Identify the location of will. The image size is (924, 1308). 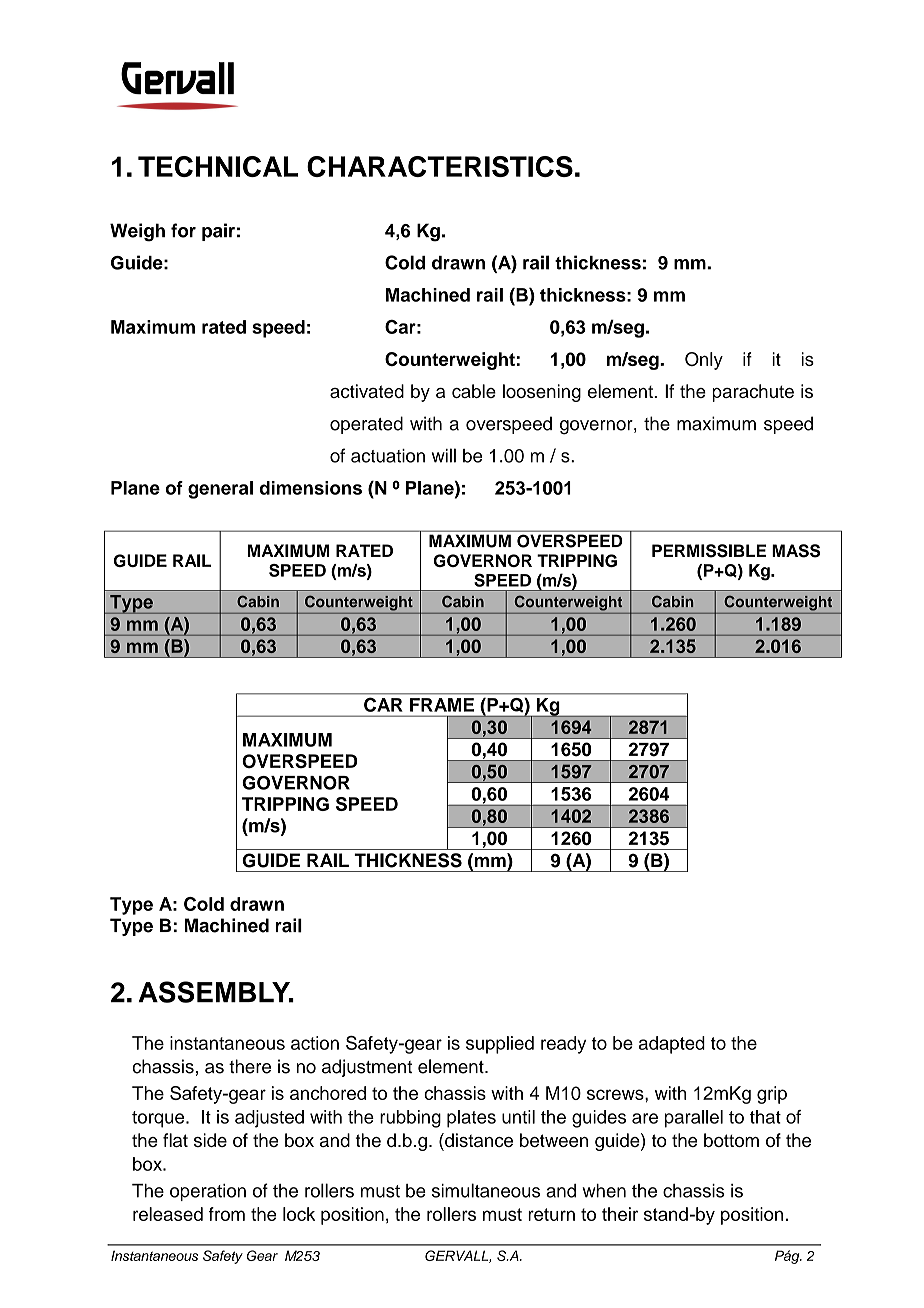
(444, 455).
